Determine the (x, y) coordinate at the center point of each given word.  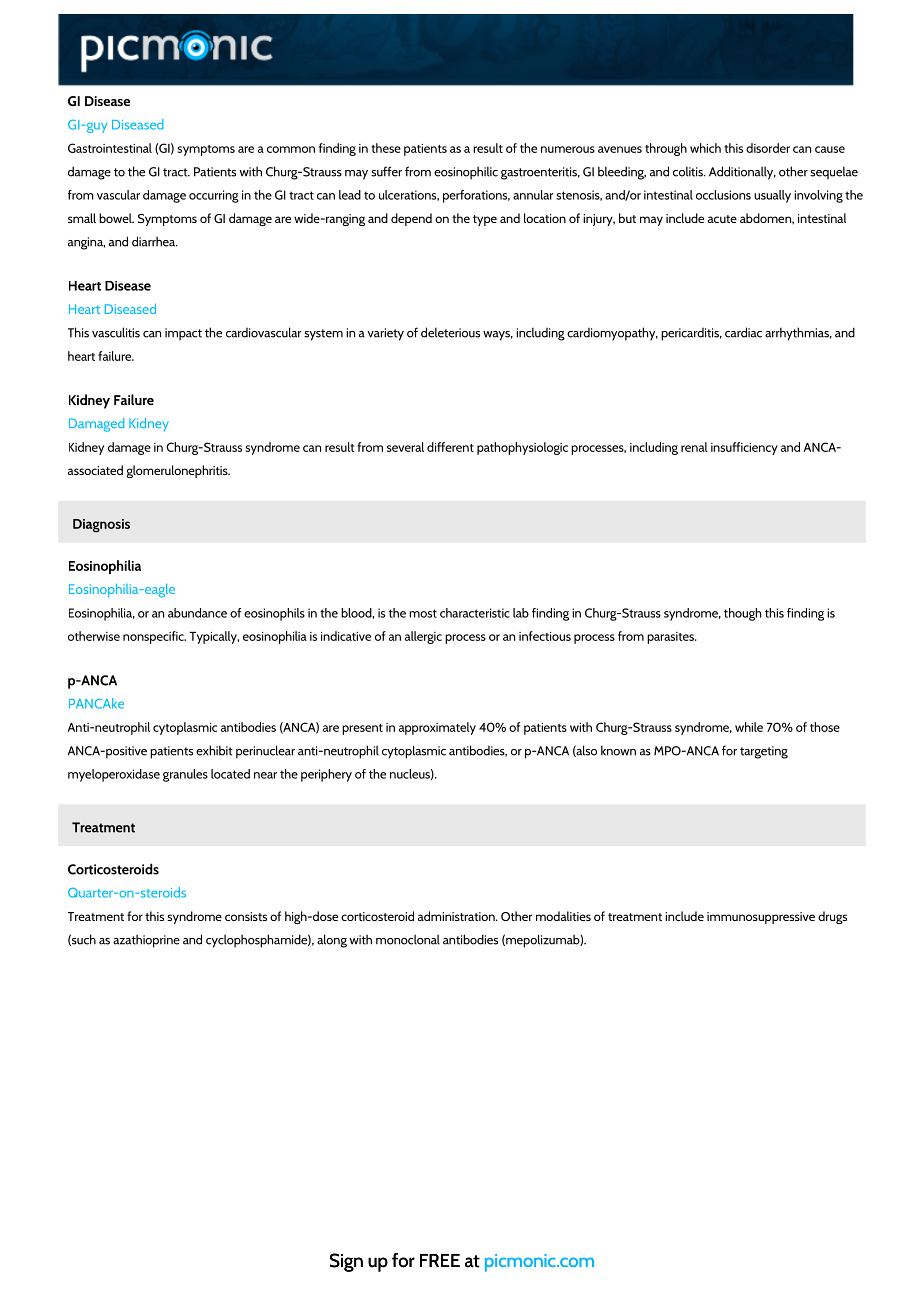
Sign (346, 1262)
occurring (214, 196)
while (749, 727)
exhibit (214, 750)
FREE (440, 1260)
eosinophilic (466, 173)
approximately (437, 728)
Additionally (742, 173)
